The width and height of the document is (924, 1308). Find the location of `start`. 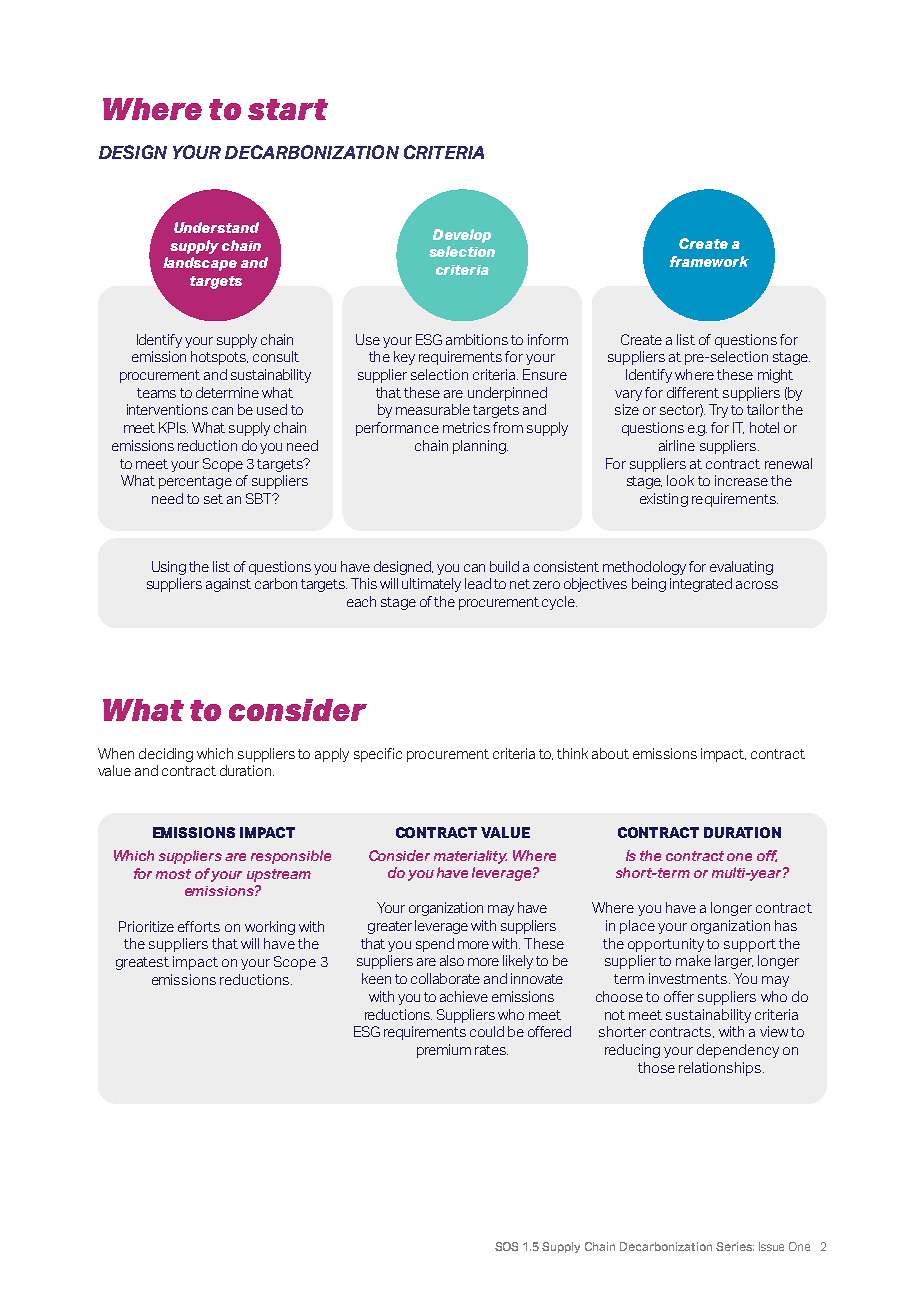

start is located at coordinates (288, 109).
